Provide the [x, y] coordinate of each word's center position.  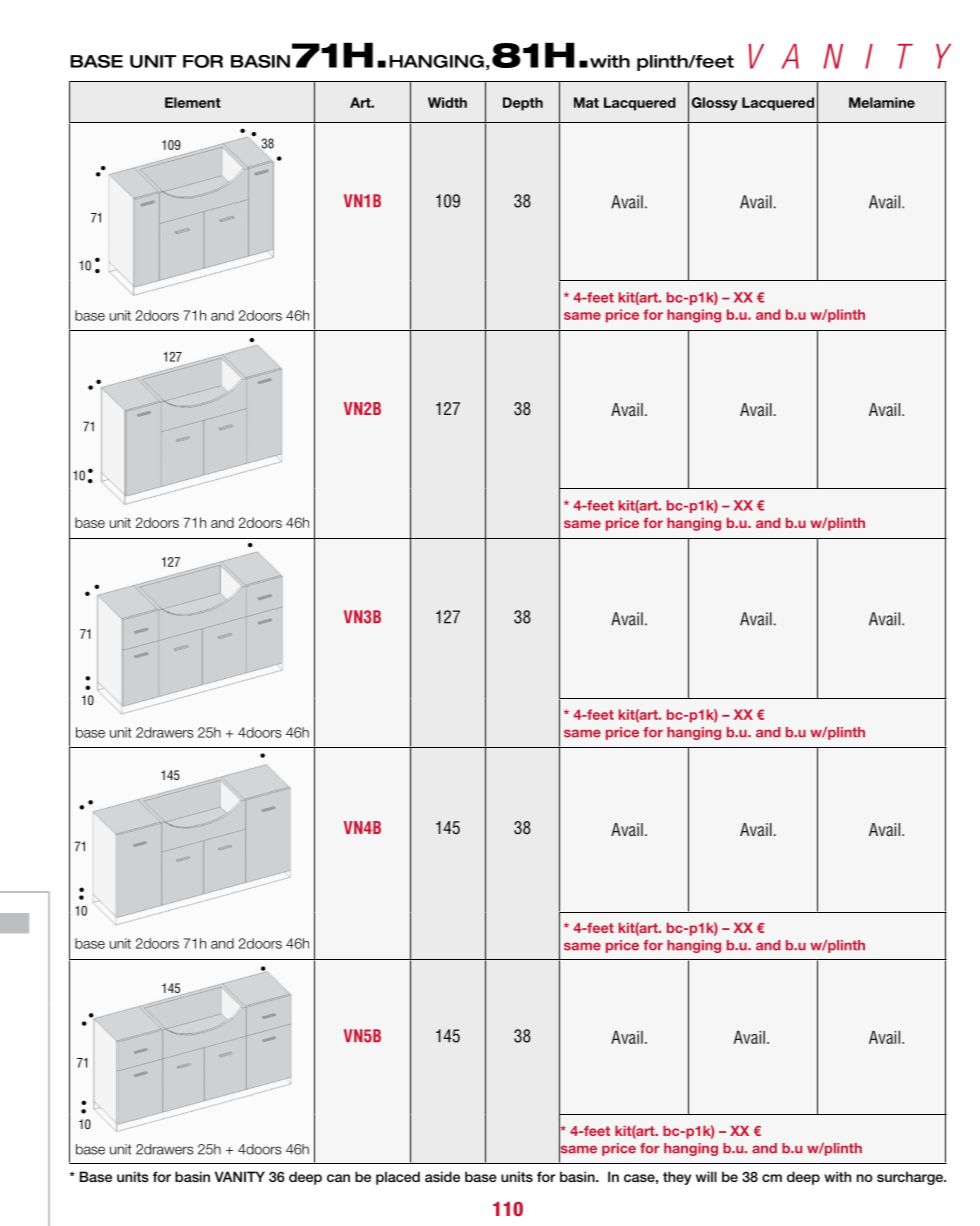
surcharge [911, 1178]
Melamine [882, 102]
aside [442, 1176]
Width [447, 102]
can [338, 1178]
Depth [523, 104]
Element [193, 102]
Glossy [715, 104]
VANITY [240, 1176]
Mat [586, 102]
